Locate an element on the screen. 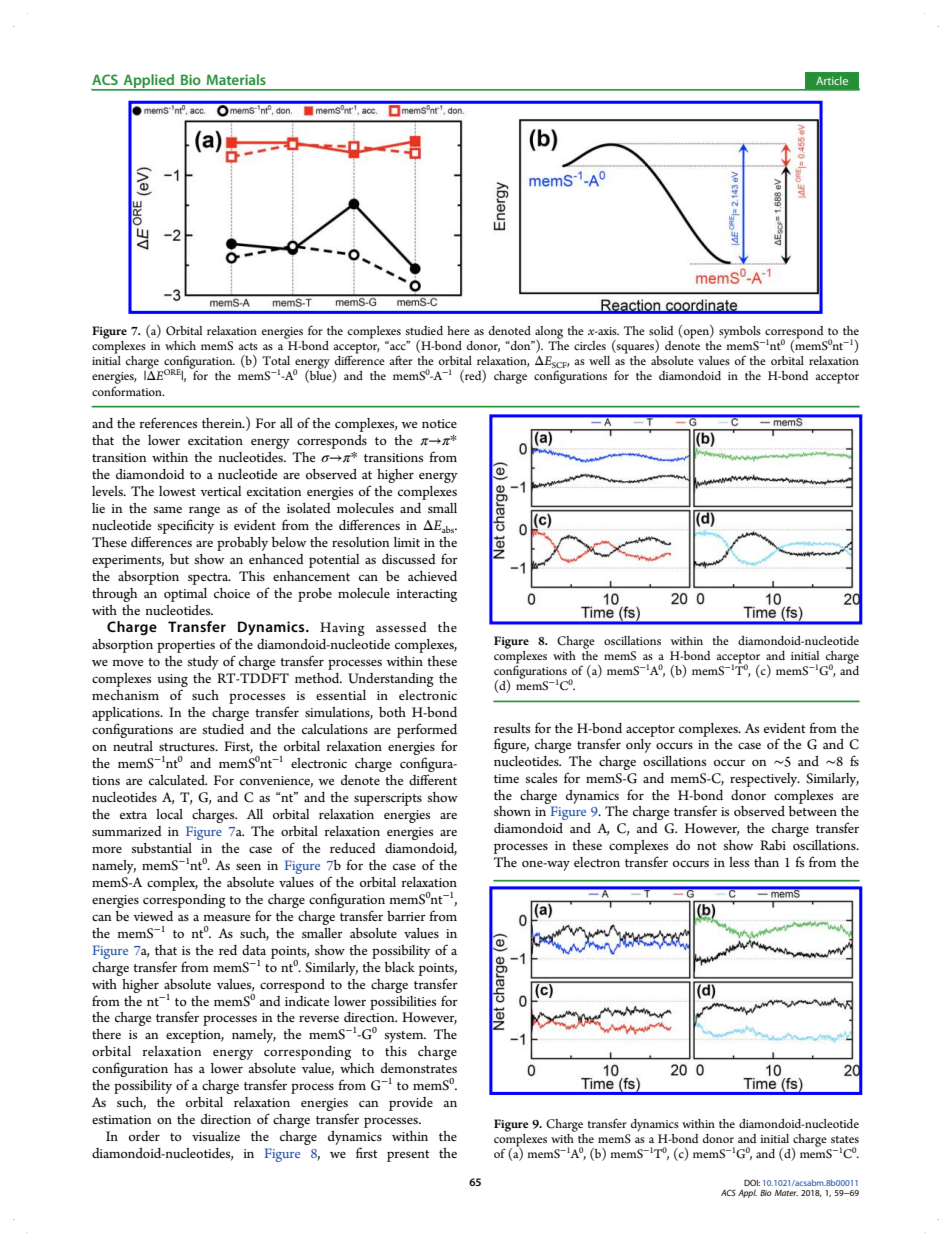 The height and width of the screenshot is (1246, 952). notice is located at coordinates (439, 423).
